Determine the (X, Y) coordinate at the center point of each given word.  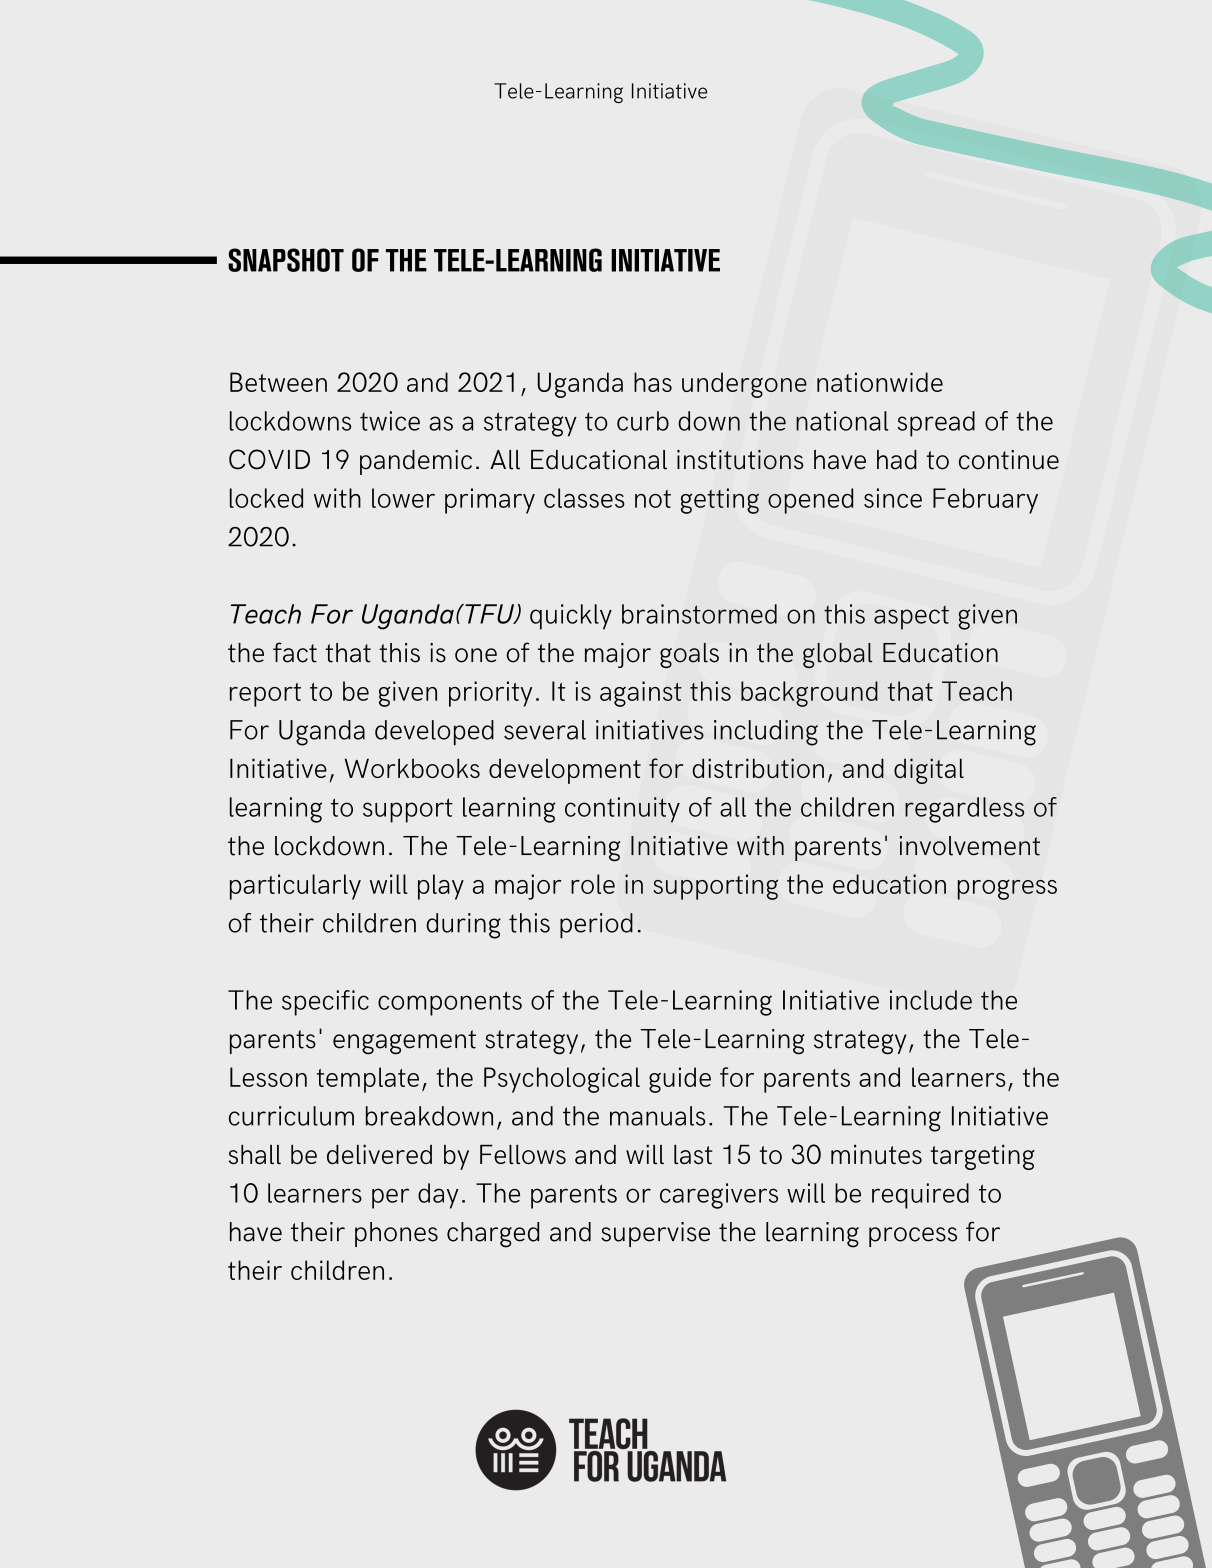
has (653, 382)
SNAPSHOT (286, 260)
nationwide (880, 382)
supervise (655, 1234)
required (920, 1196)
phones (396, 1234)
